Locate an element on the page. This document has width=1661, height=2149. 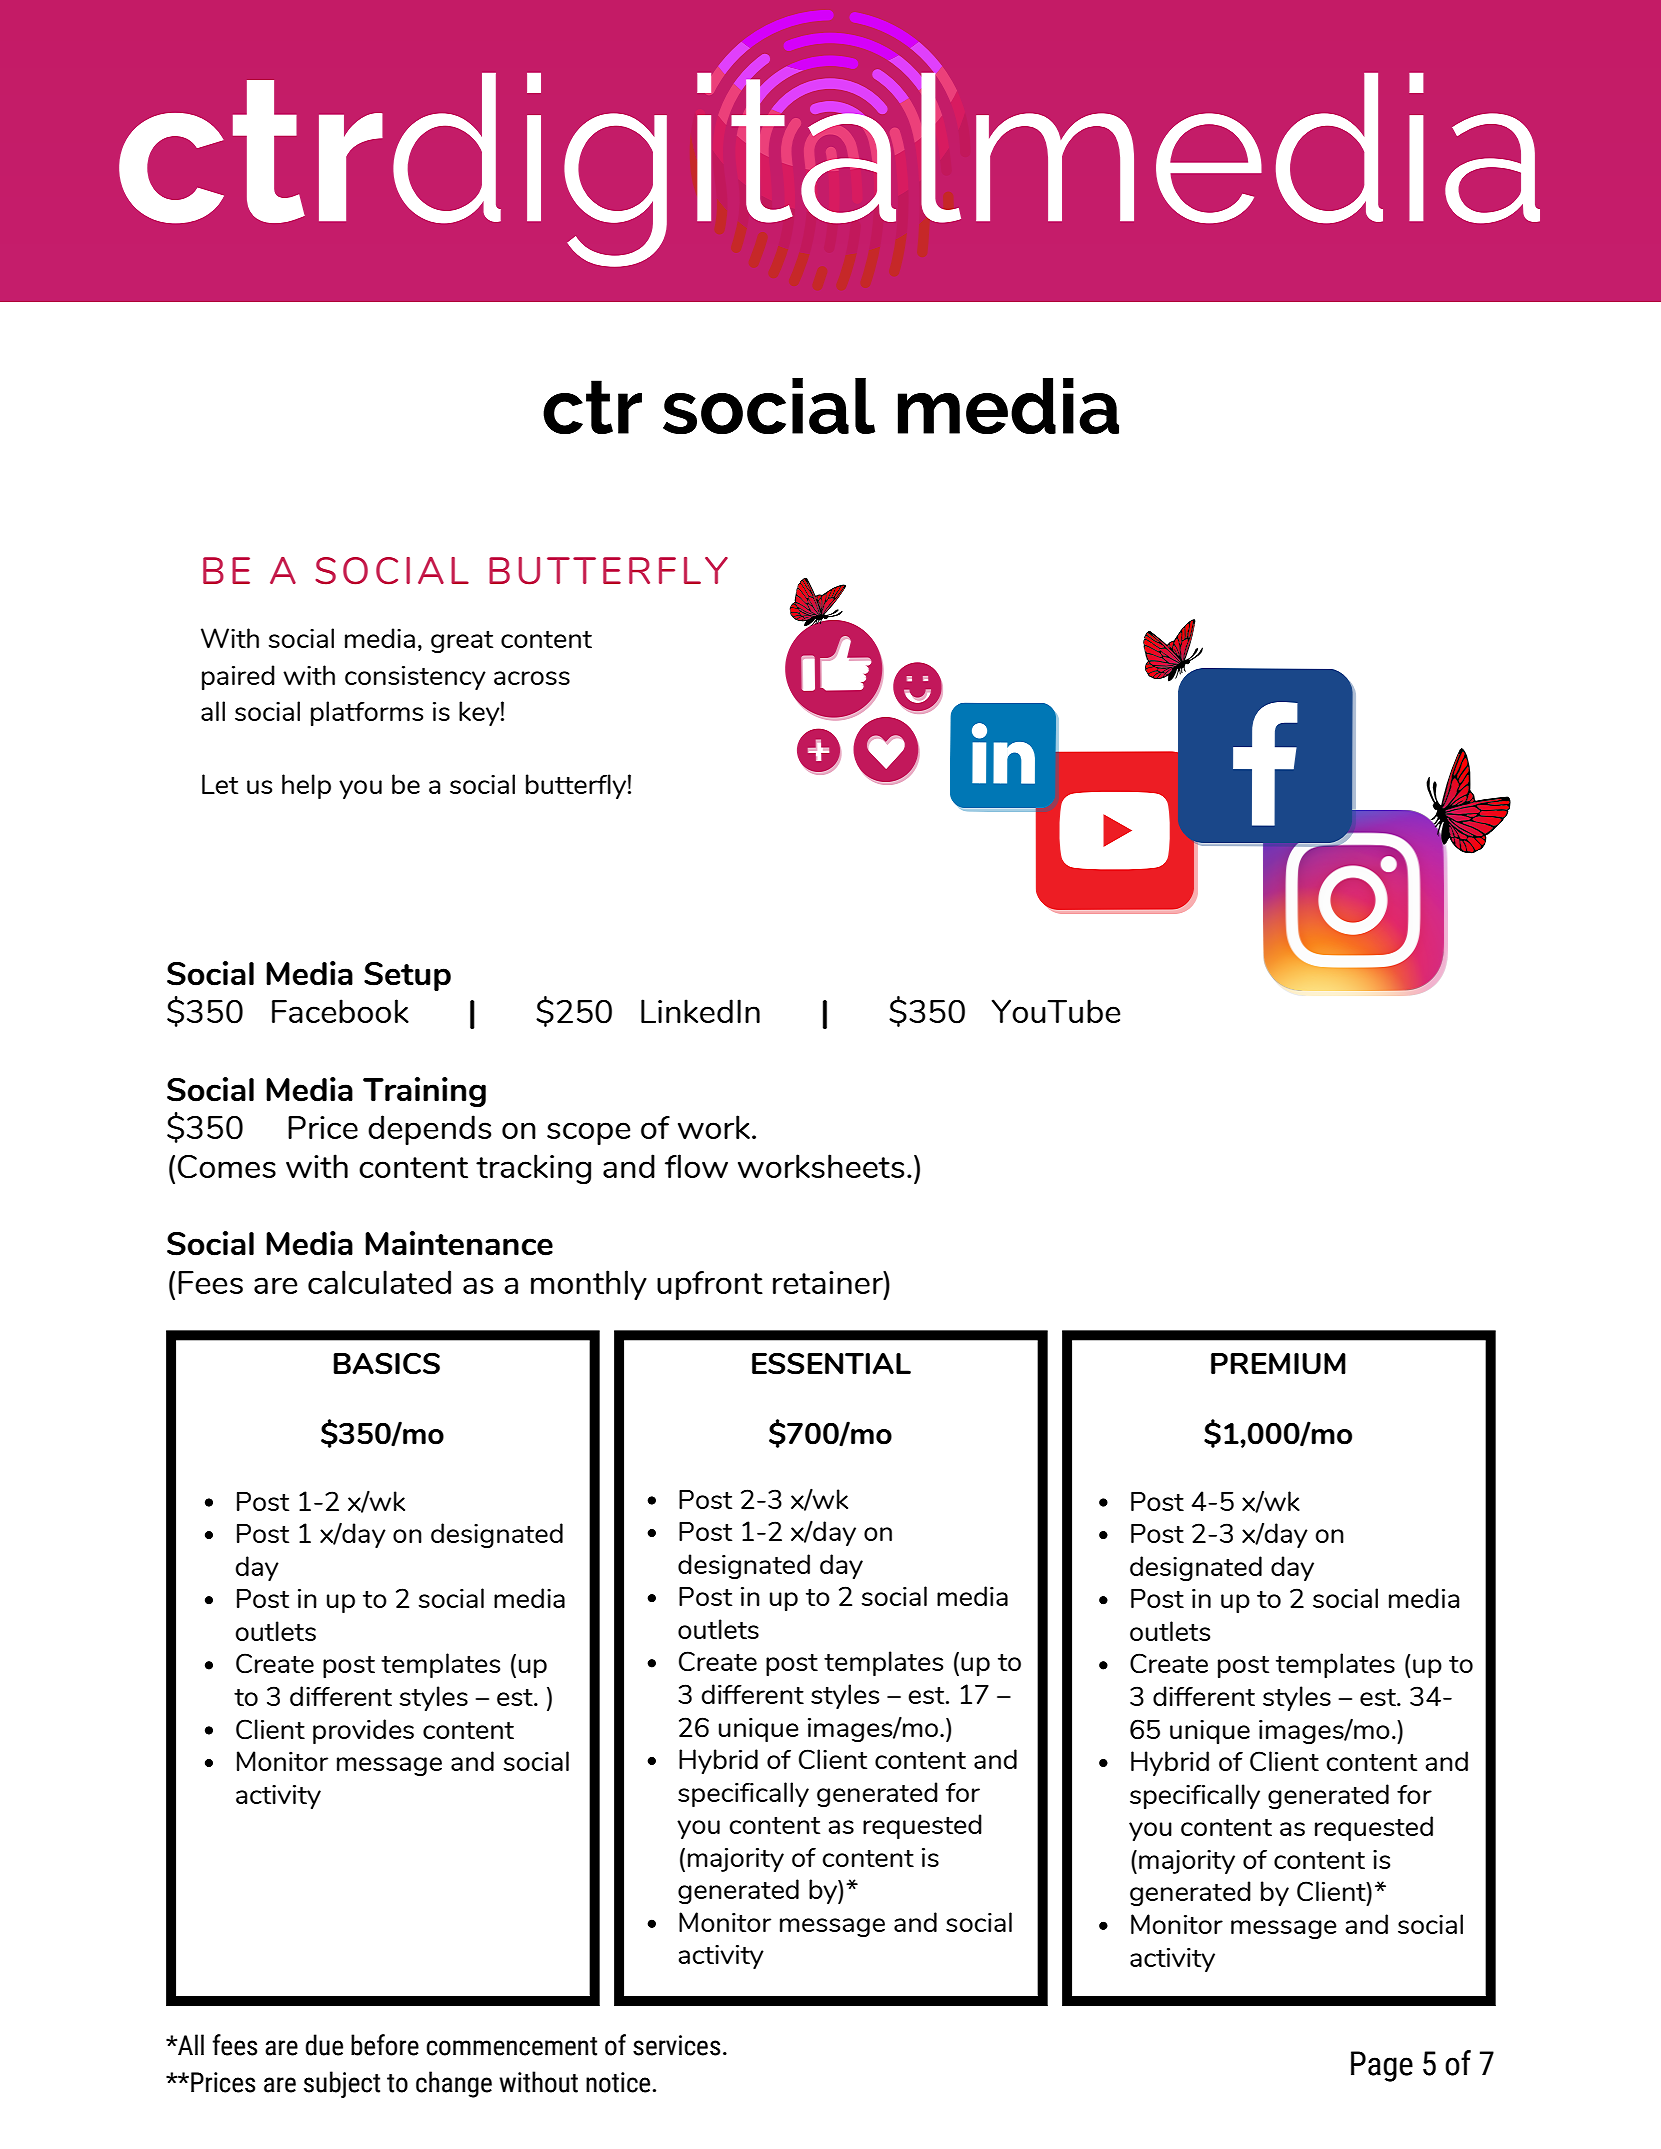
across is located at coordinates (532, 678).
